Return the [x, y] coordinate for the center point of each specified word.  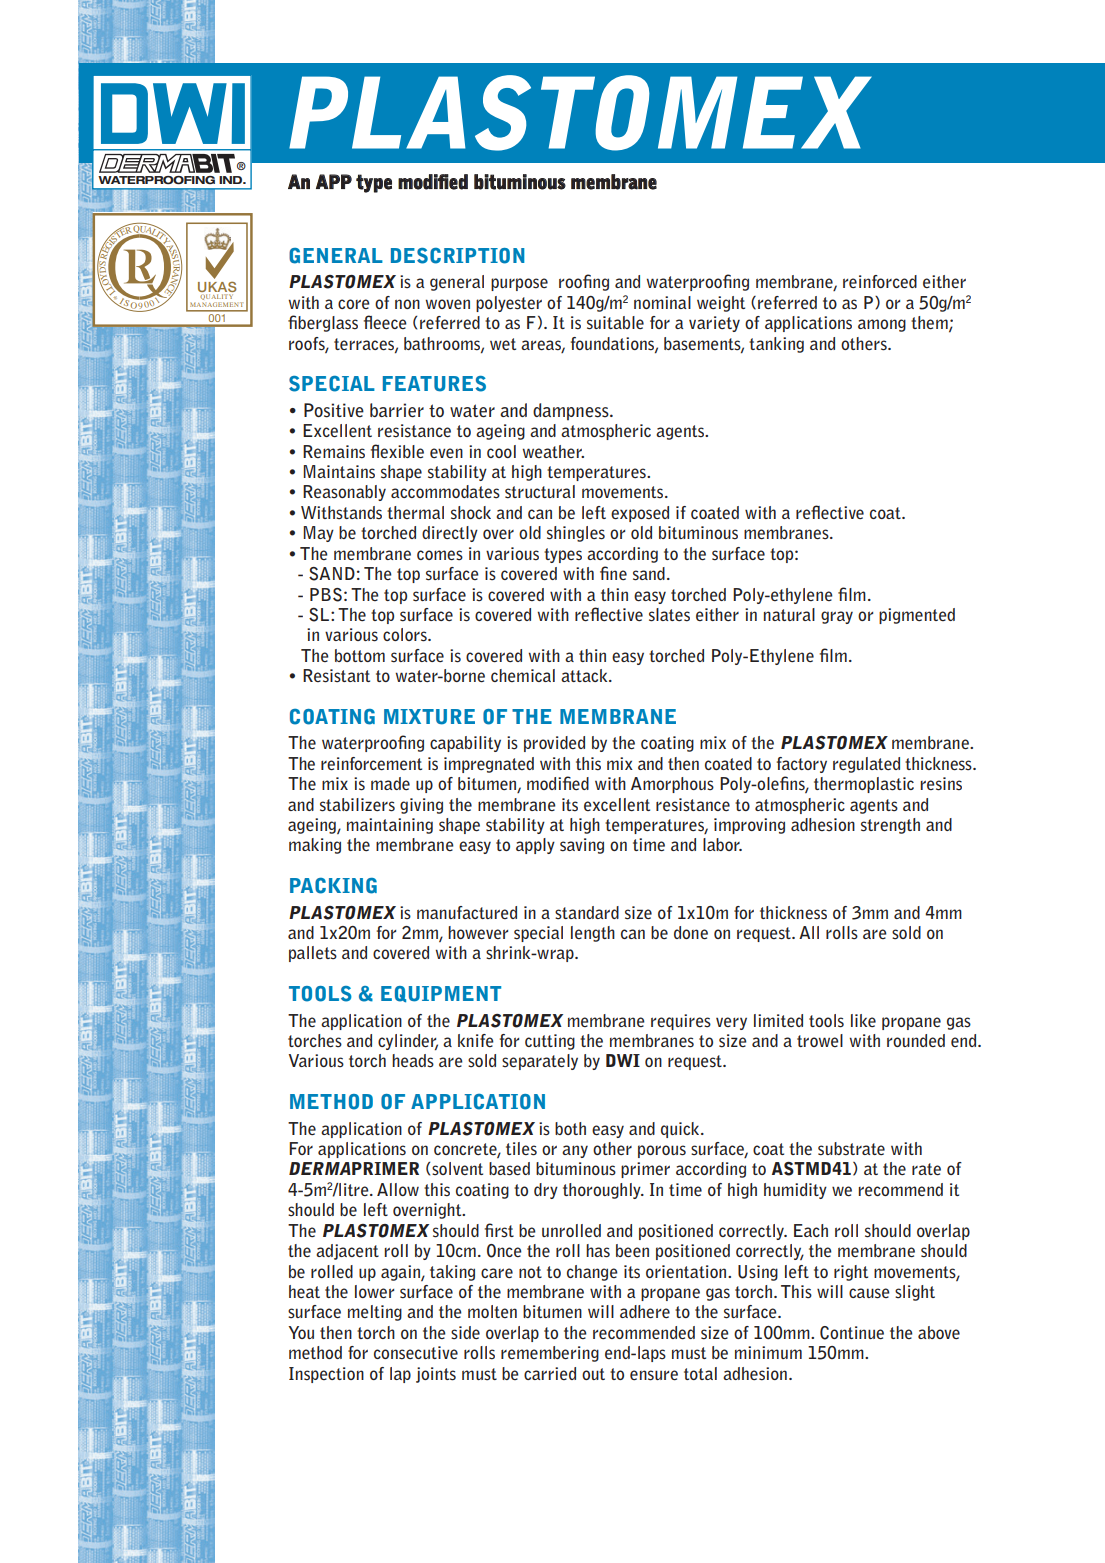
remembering [550, 1354]
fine [613, 573]
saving [582, 846]
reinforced [880, 282]
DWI [623, 1060]
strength [890, 826]
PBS [326, 595]
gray [837, 617]
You [301, 1332]
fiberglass [323, 323]
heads [413, 1061]
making [315, 846]
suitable [615, 323]
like [863, 1020]
